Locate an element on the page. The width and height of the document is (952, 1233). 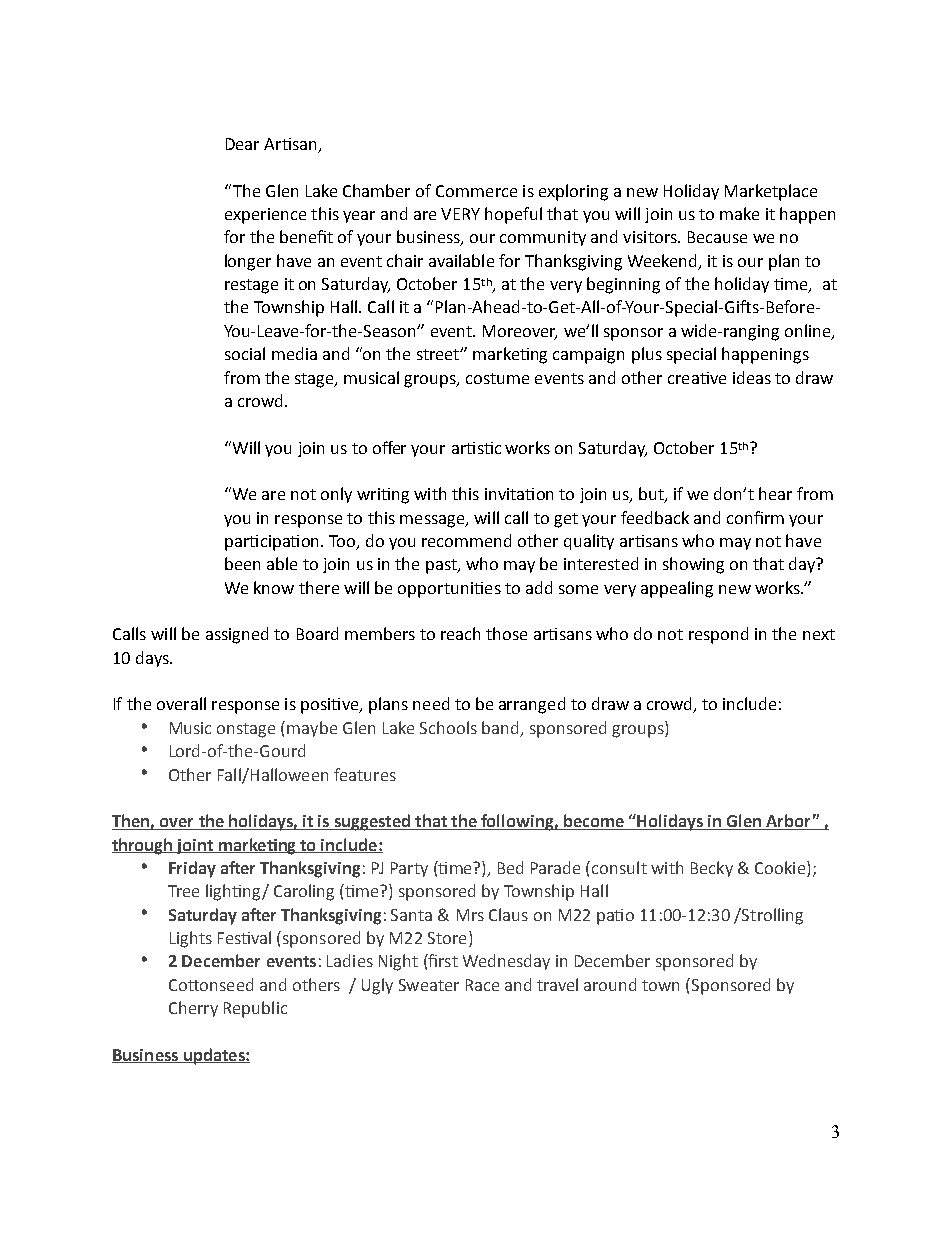
Dear is located at coordinates (242, 144).
